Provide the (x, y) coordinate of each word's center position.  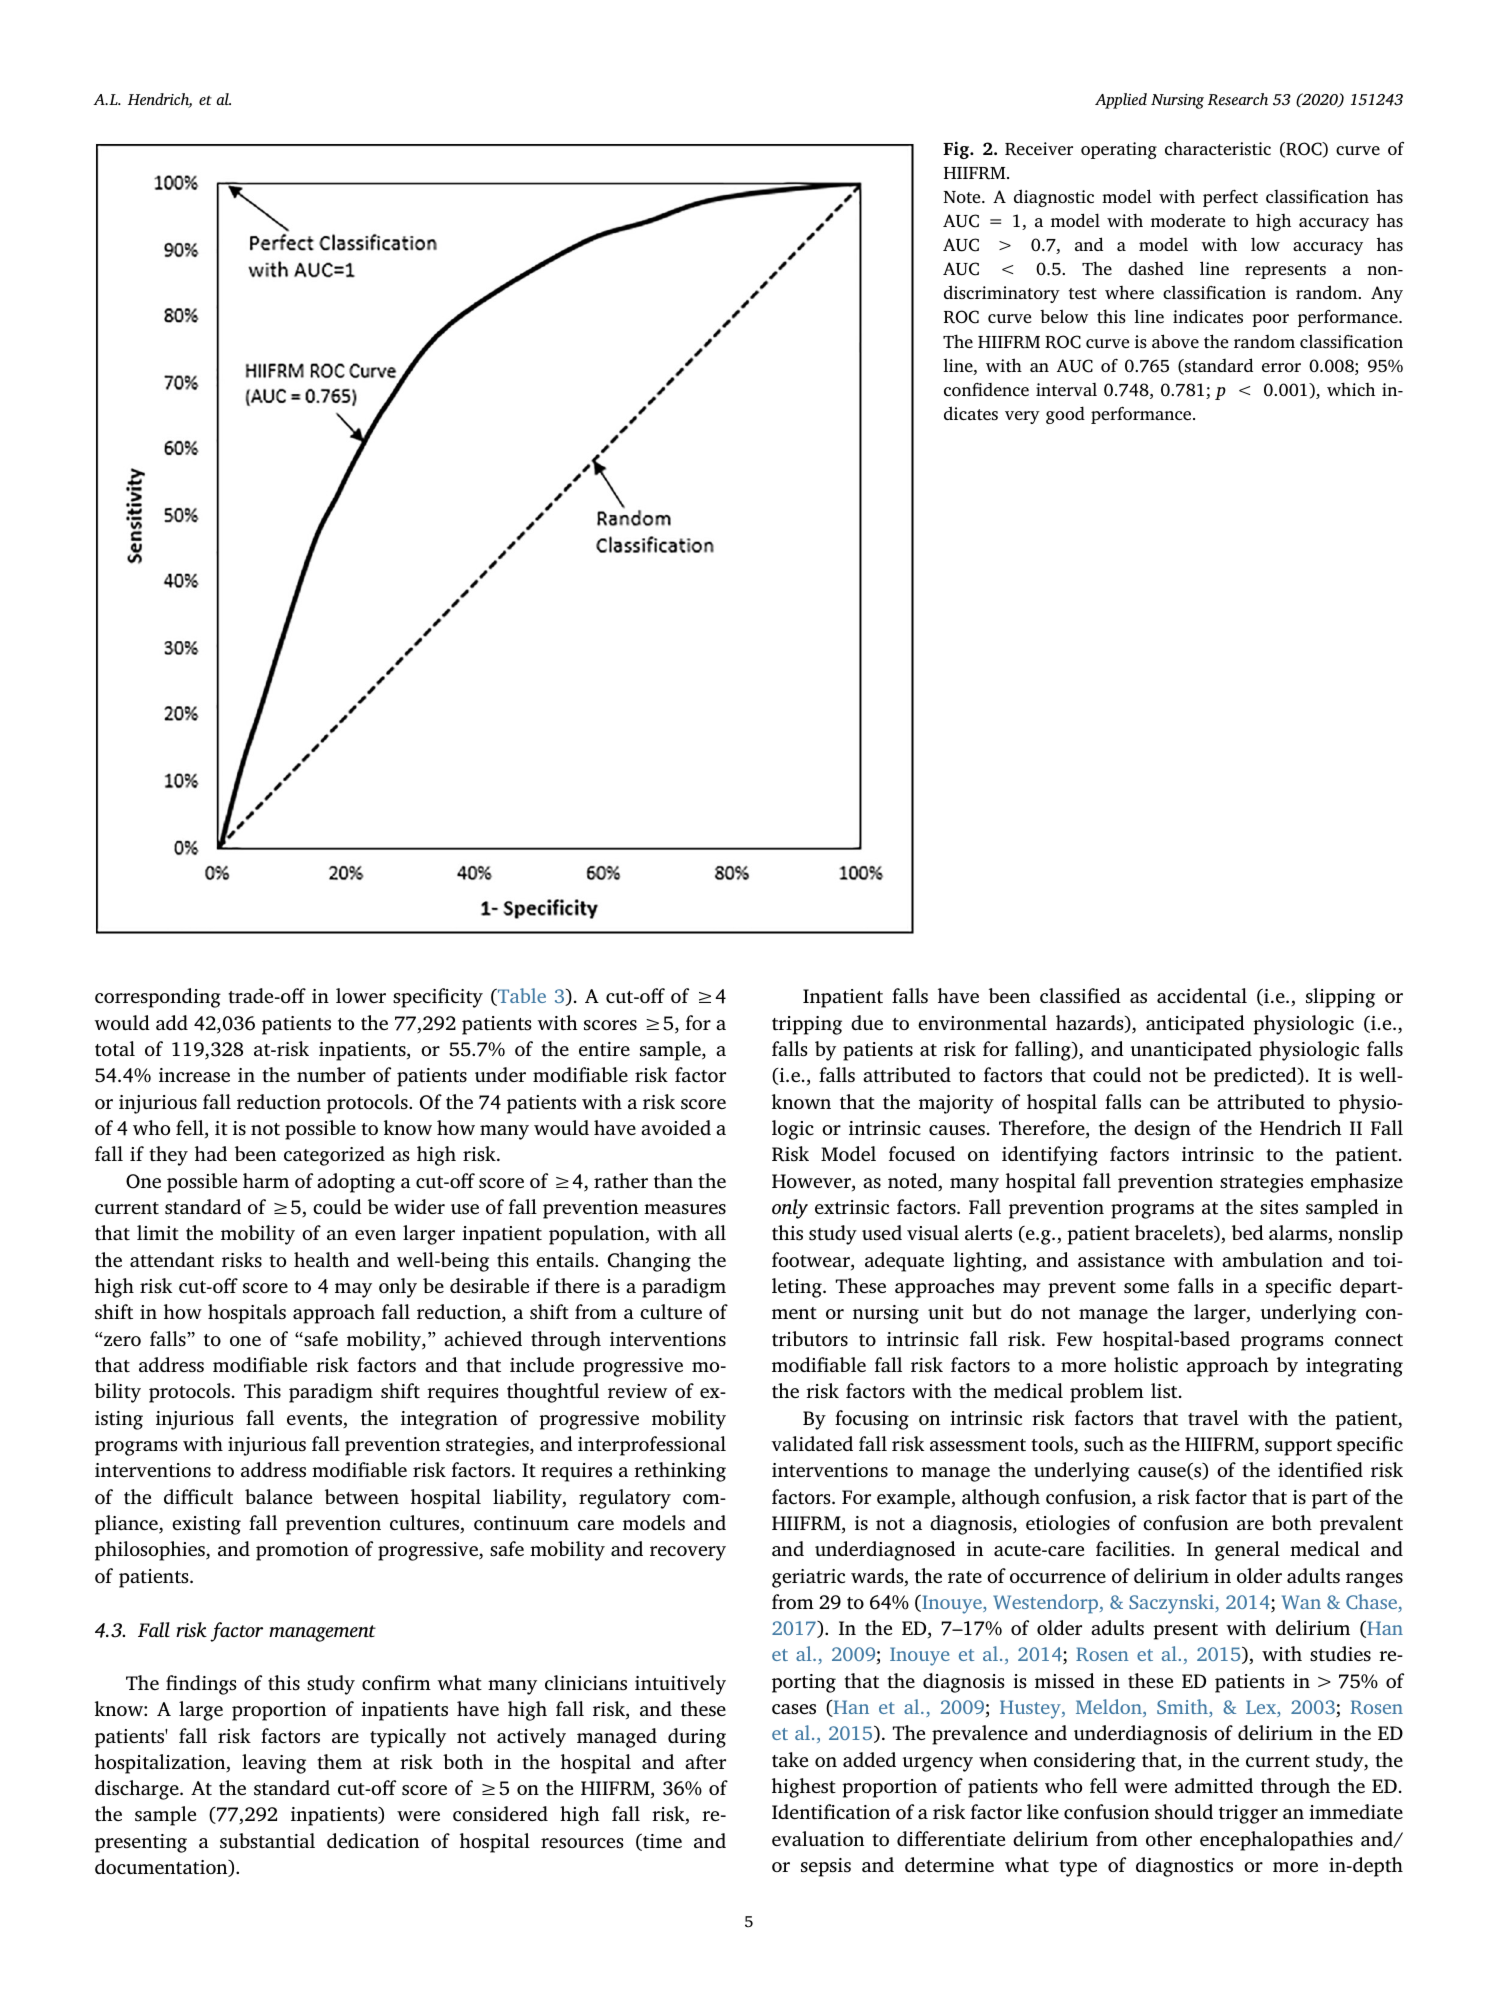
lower (361, 995)
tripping (807, 1025)
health (322, 1260)
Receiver (1039, 149)
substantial (267, 1841)
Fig (957, 150)
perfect (1230, 198)
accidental (1202, 995)
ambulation (1272, 1259)
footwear (812, 1261)
